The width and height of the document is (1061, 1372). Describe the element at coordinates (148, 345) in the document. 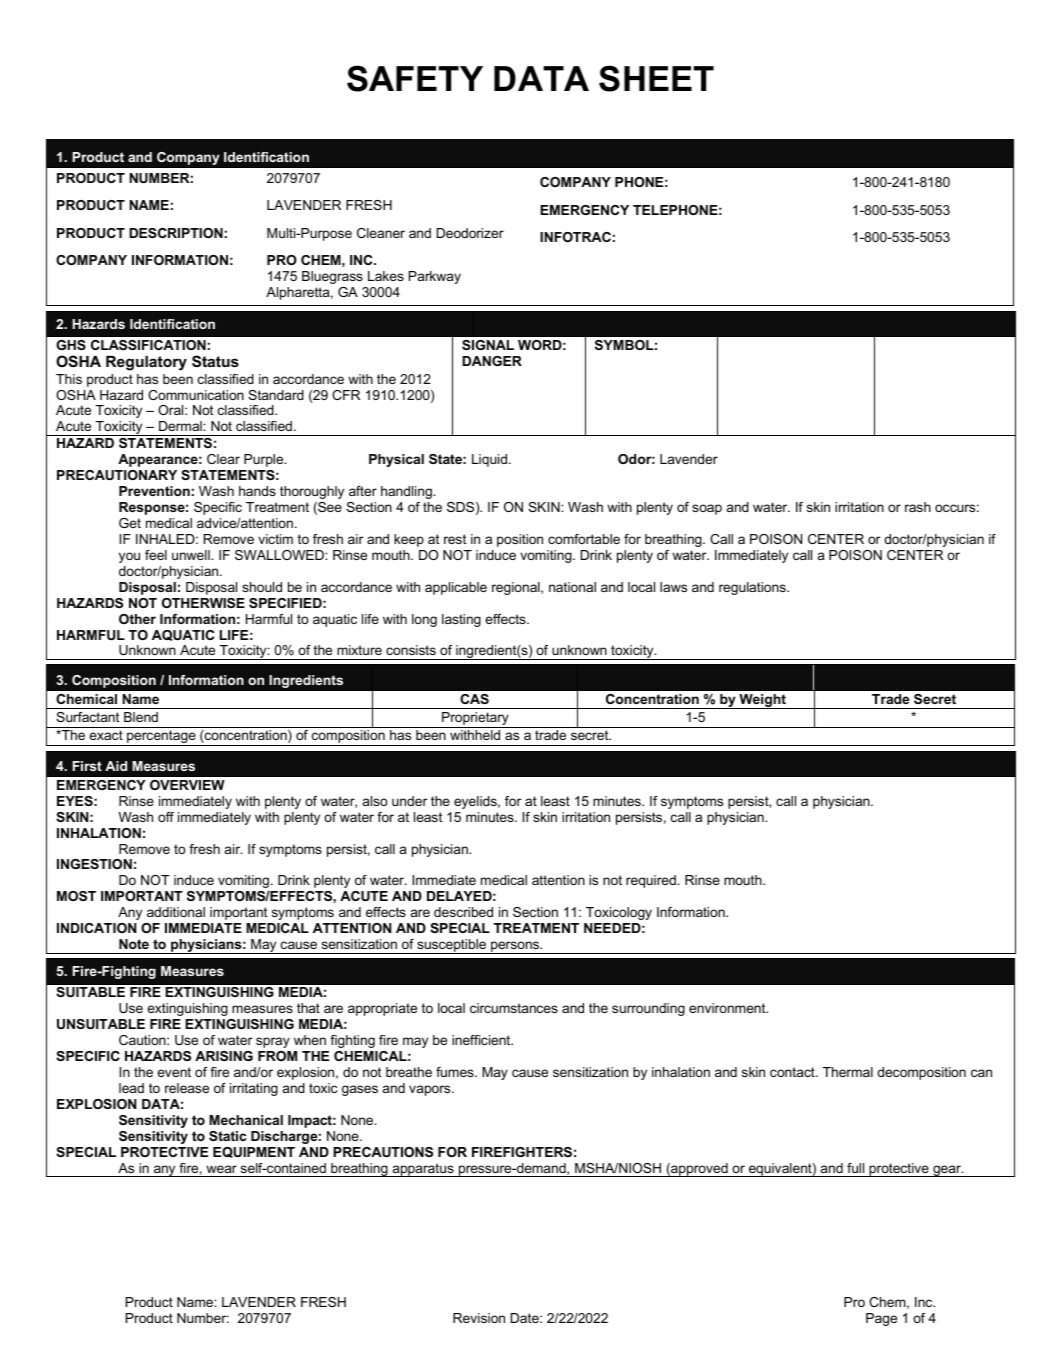

I see `CLASSIFICATION` at that location.
